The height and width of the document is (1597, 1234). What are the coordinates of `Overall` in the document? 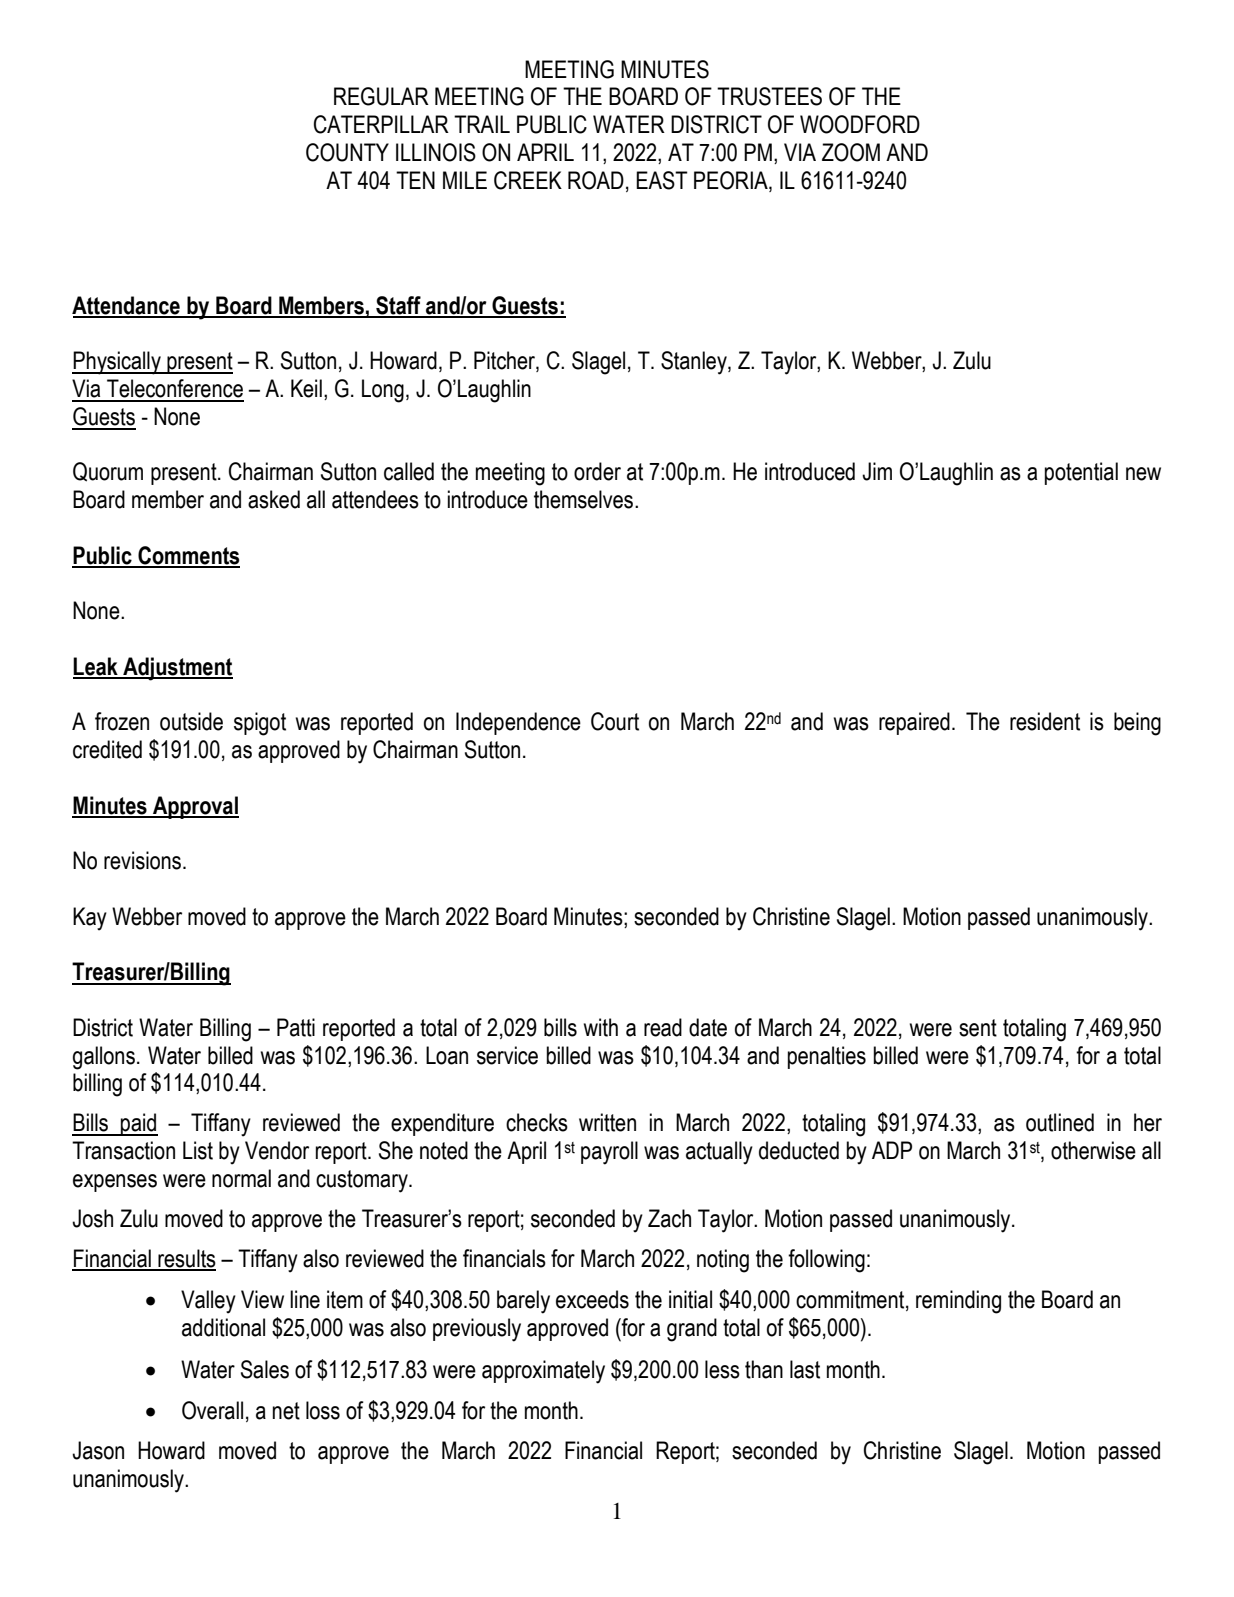 It's located at (212, 1410).
